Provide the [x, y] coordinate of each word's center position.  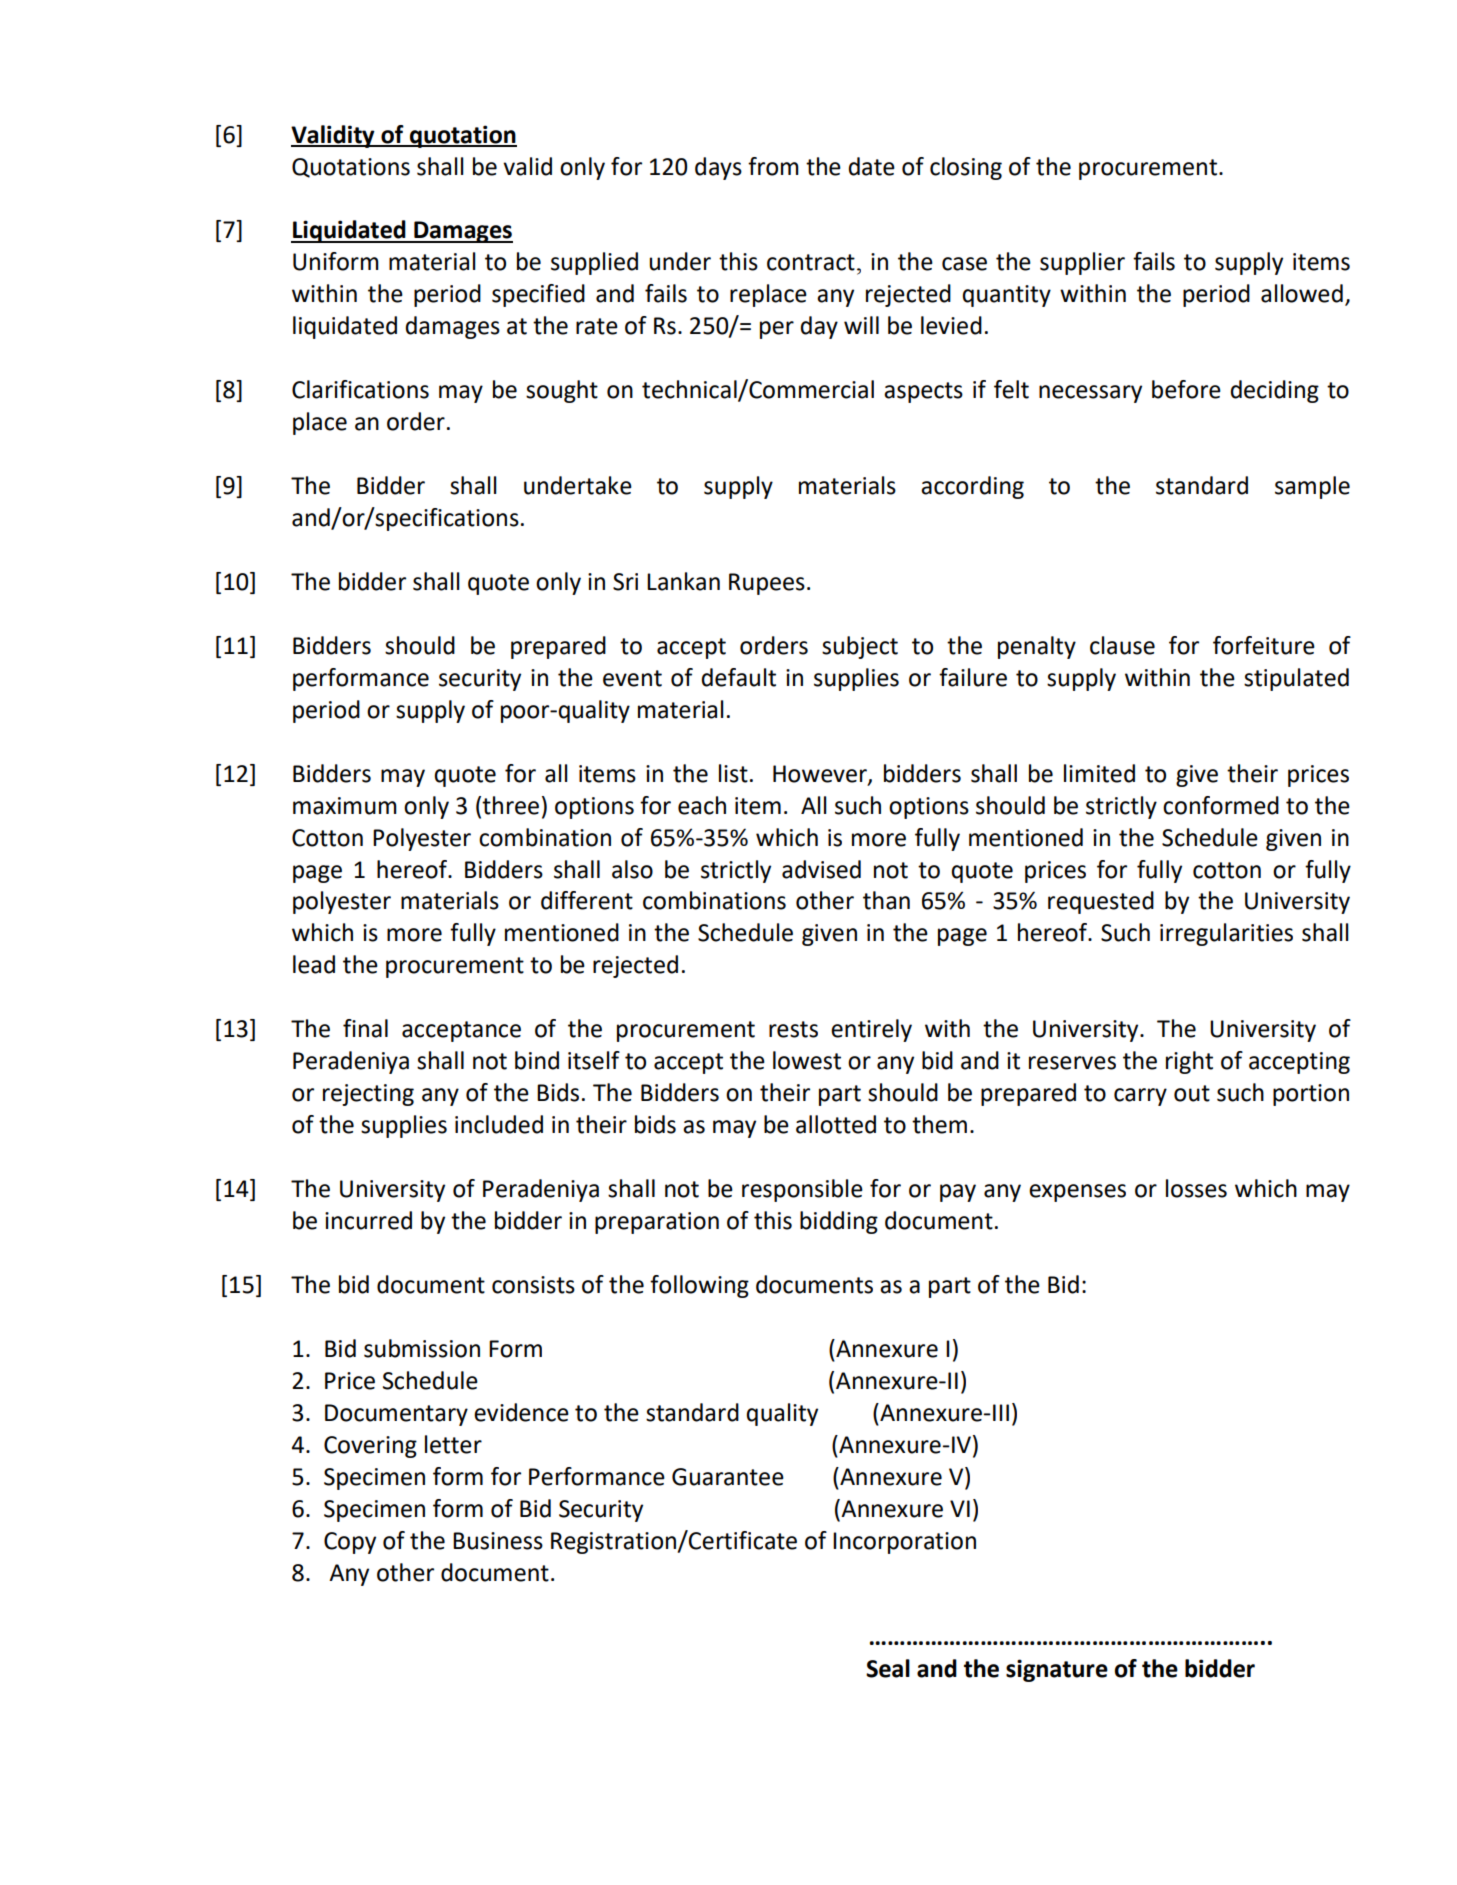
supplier [1082, 263]
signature [1057, 1670]
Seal [888, 1668]
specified [538, 295]
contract [811, 262]
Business [498, 1541]
